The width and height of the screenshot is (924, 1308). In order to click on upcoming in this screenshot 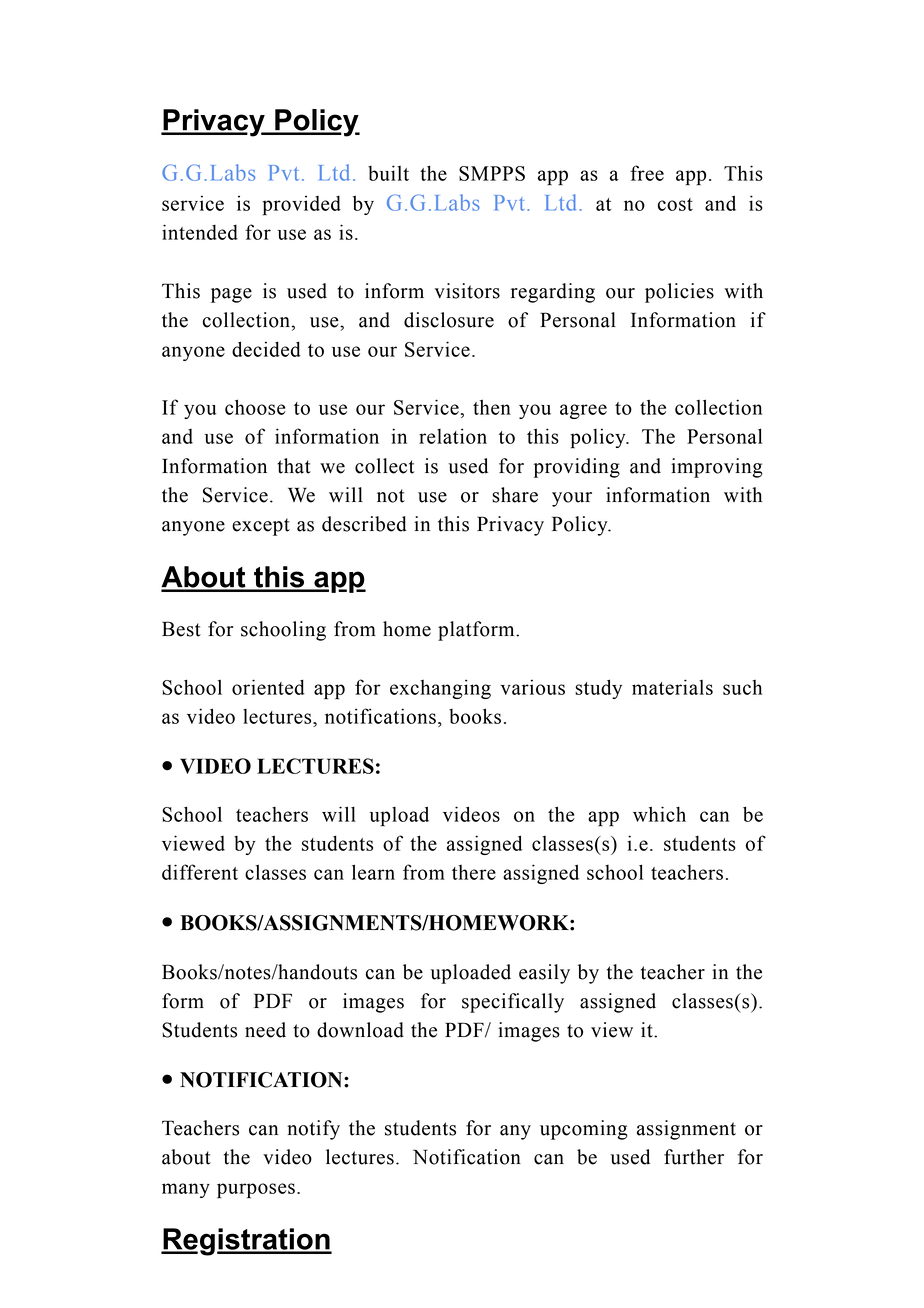, I will do `click(584, 1130)`.
